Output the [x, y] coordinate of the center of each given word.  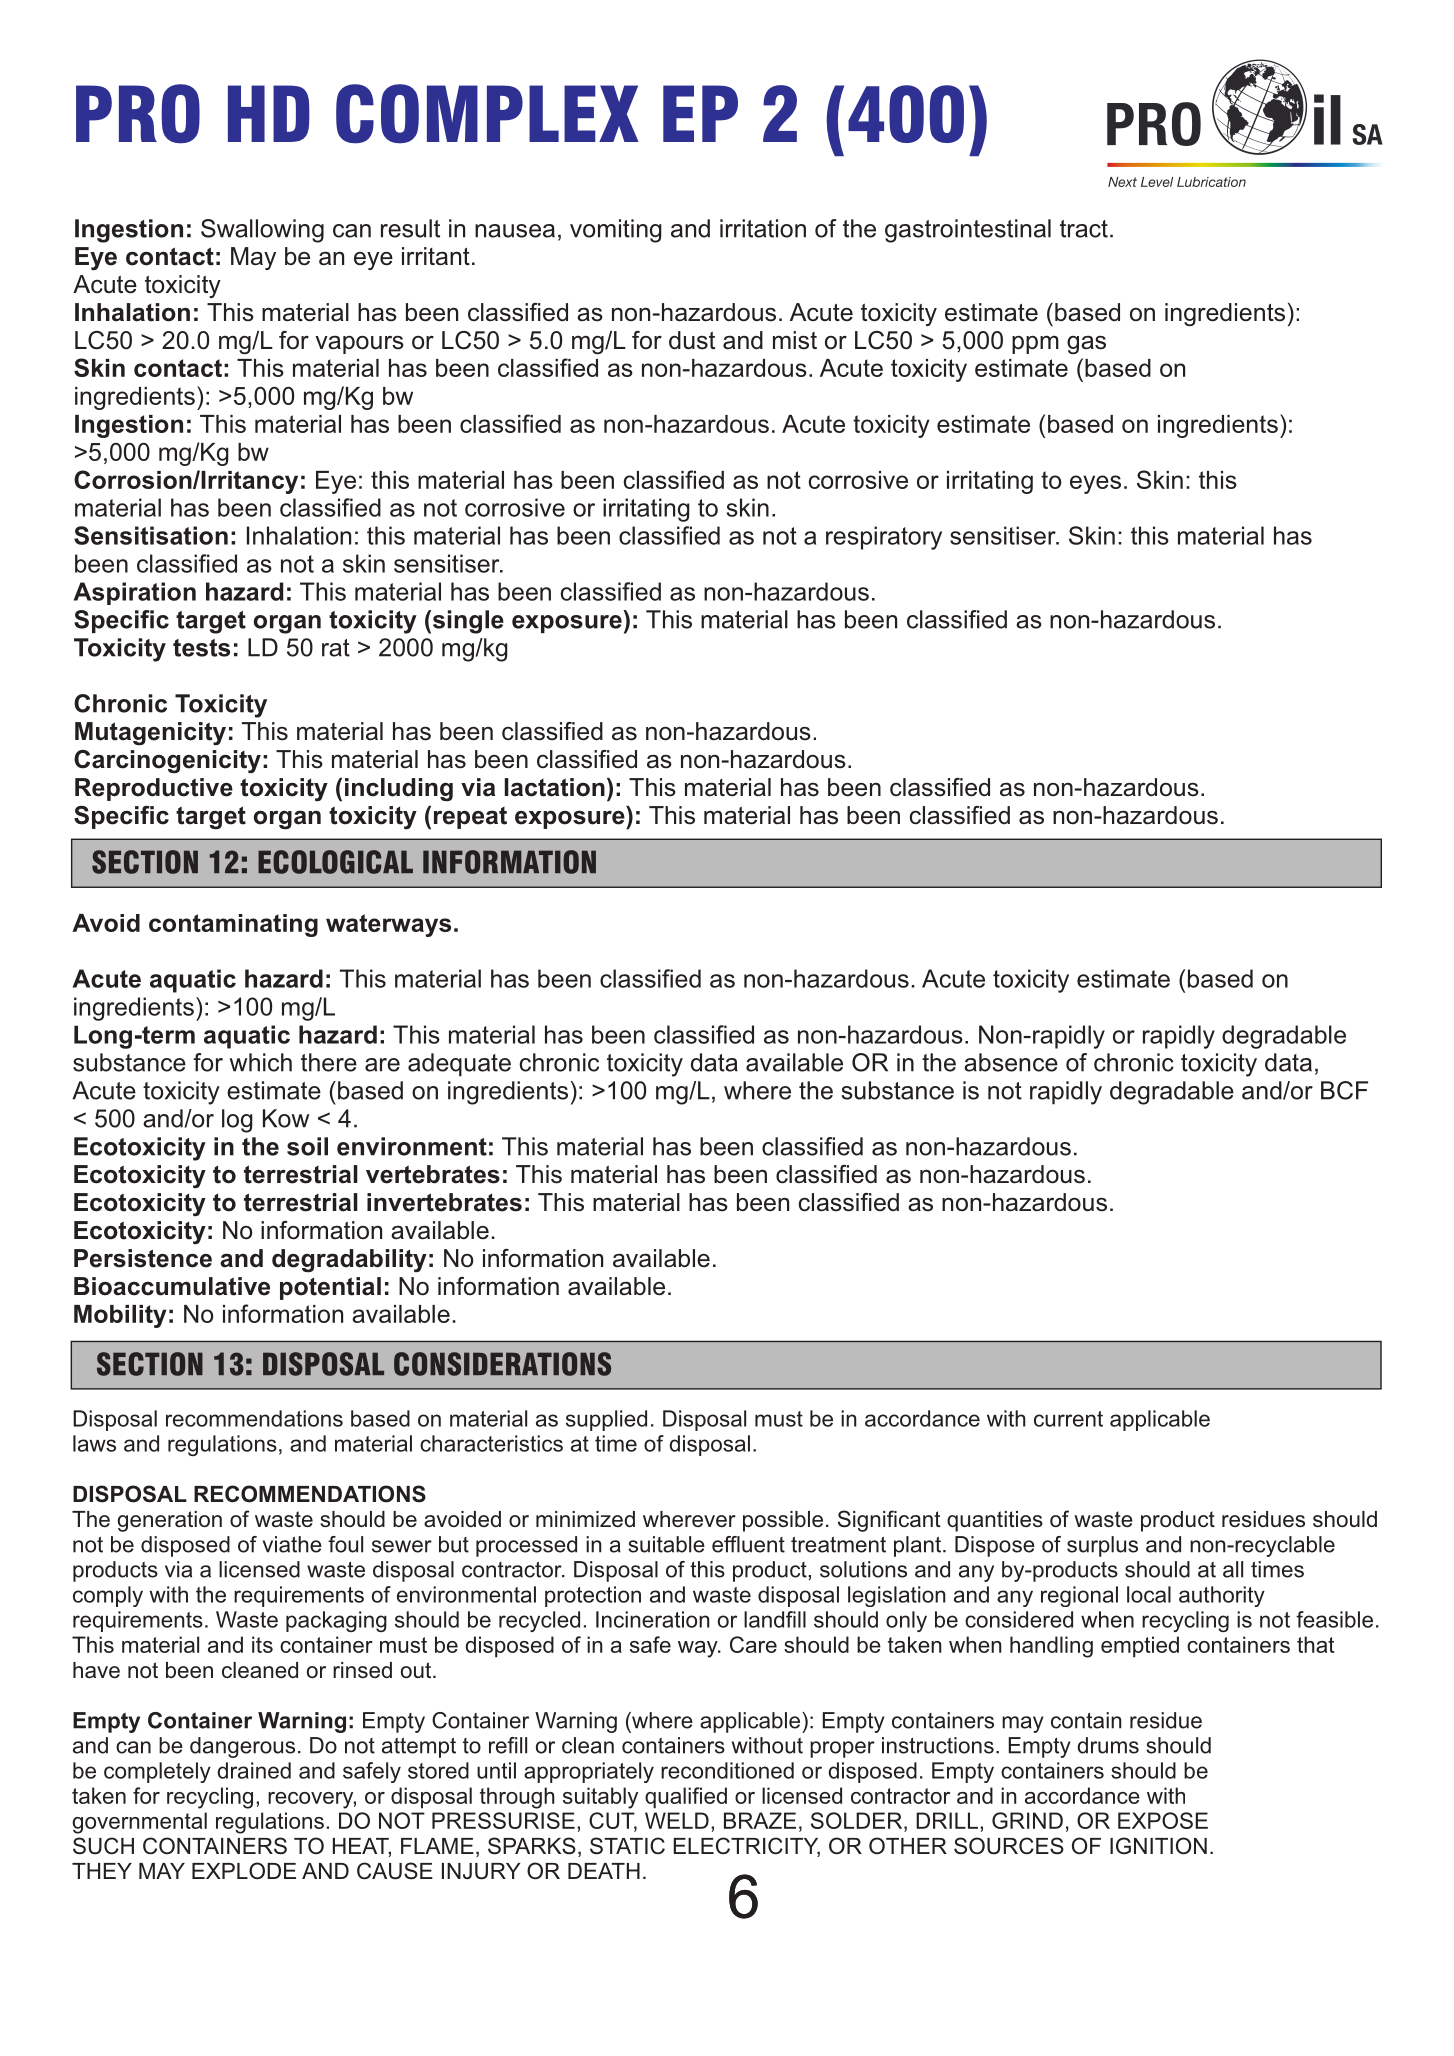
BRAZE [760, 1820]
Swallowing [262, 231]
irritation [763, 228]
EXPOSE [1163, 1820]
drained [254, 1770]
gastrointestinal [968, 231]
